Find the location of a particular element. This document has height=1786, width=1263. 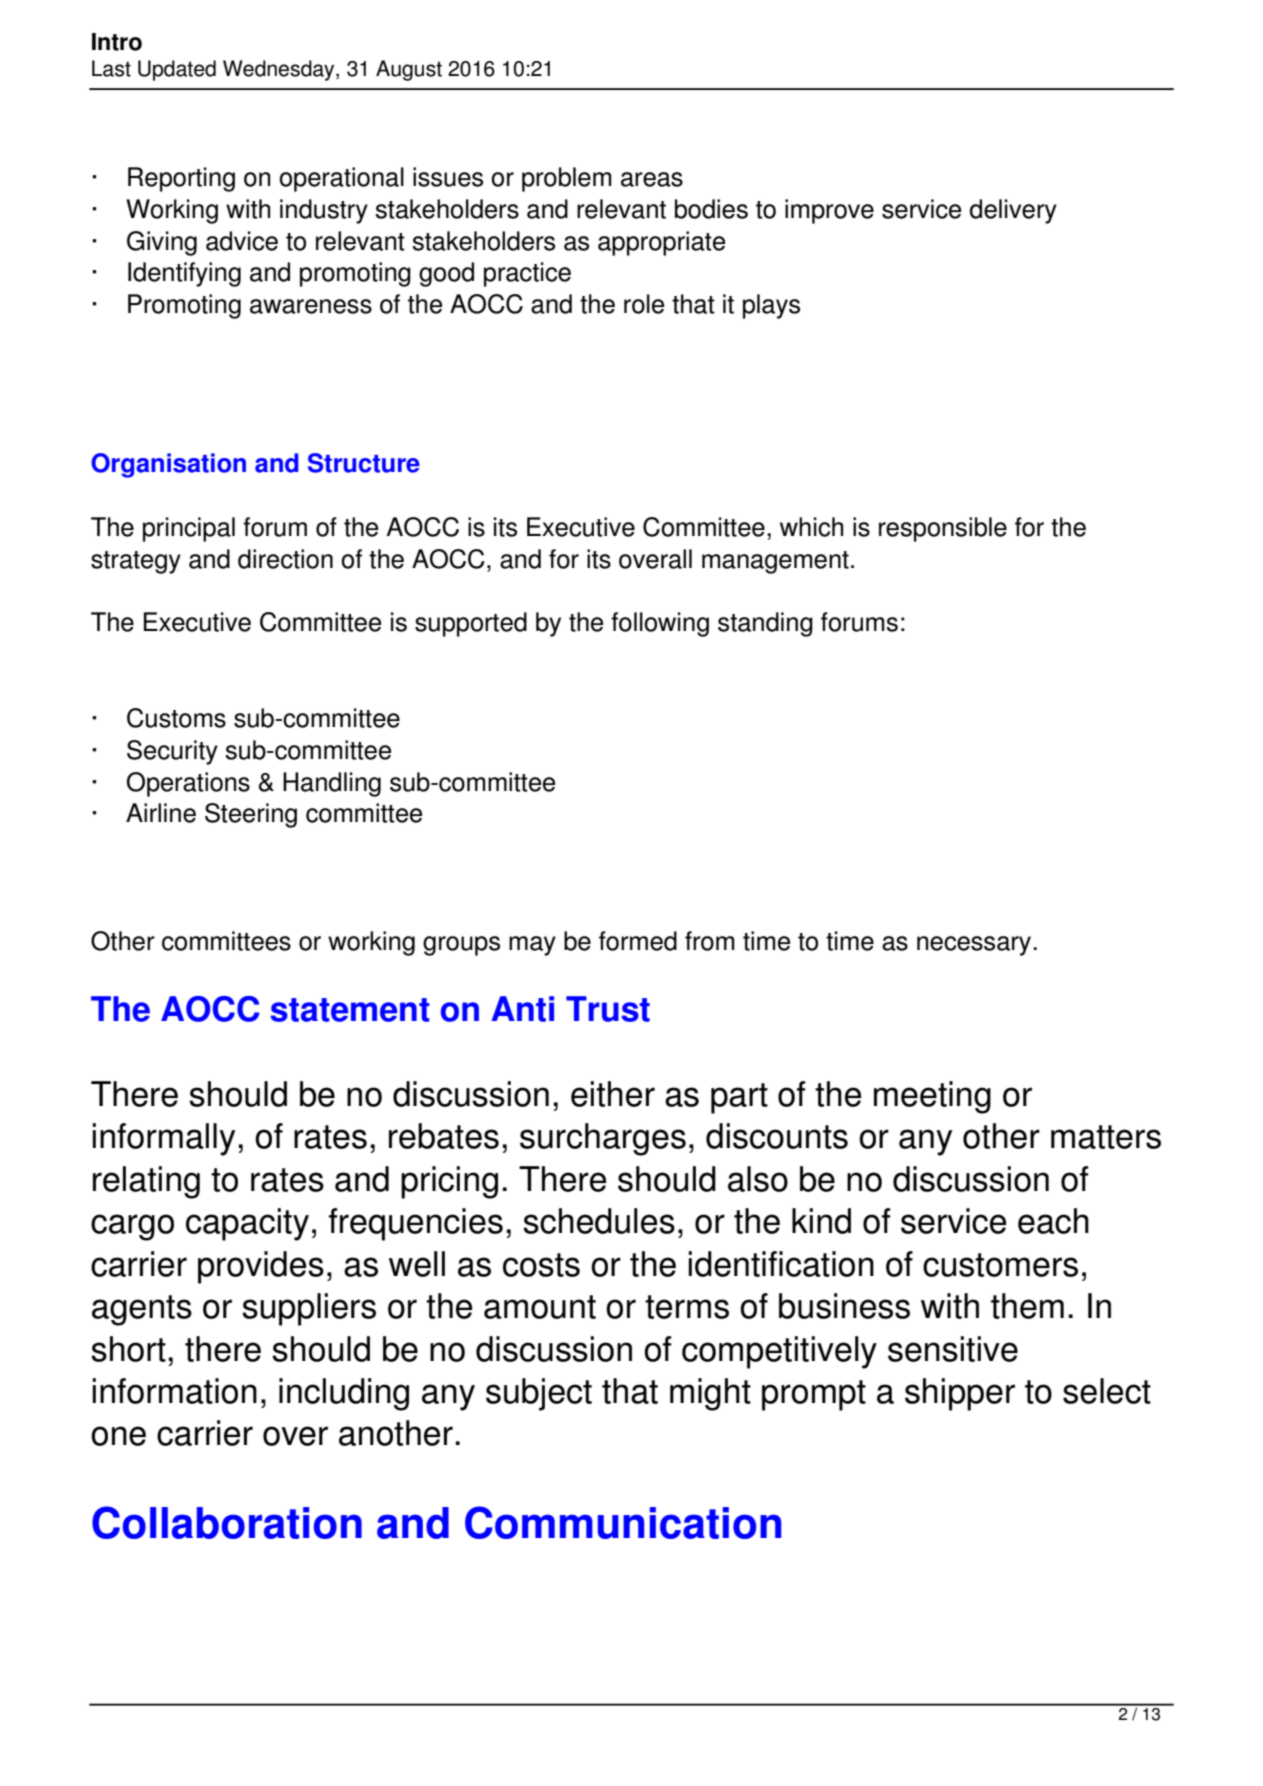

Collaboration is located at coordinates (227, 1522).
